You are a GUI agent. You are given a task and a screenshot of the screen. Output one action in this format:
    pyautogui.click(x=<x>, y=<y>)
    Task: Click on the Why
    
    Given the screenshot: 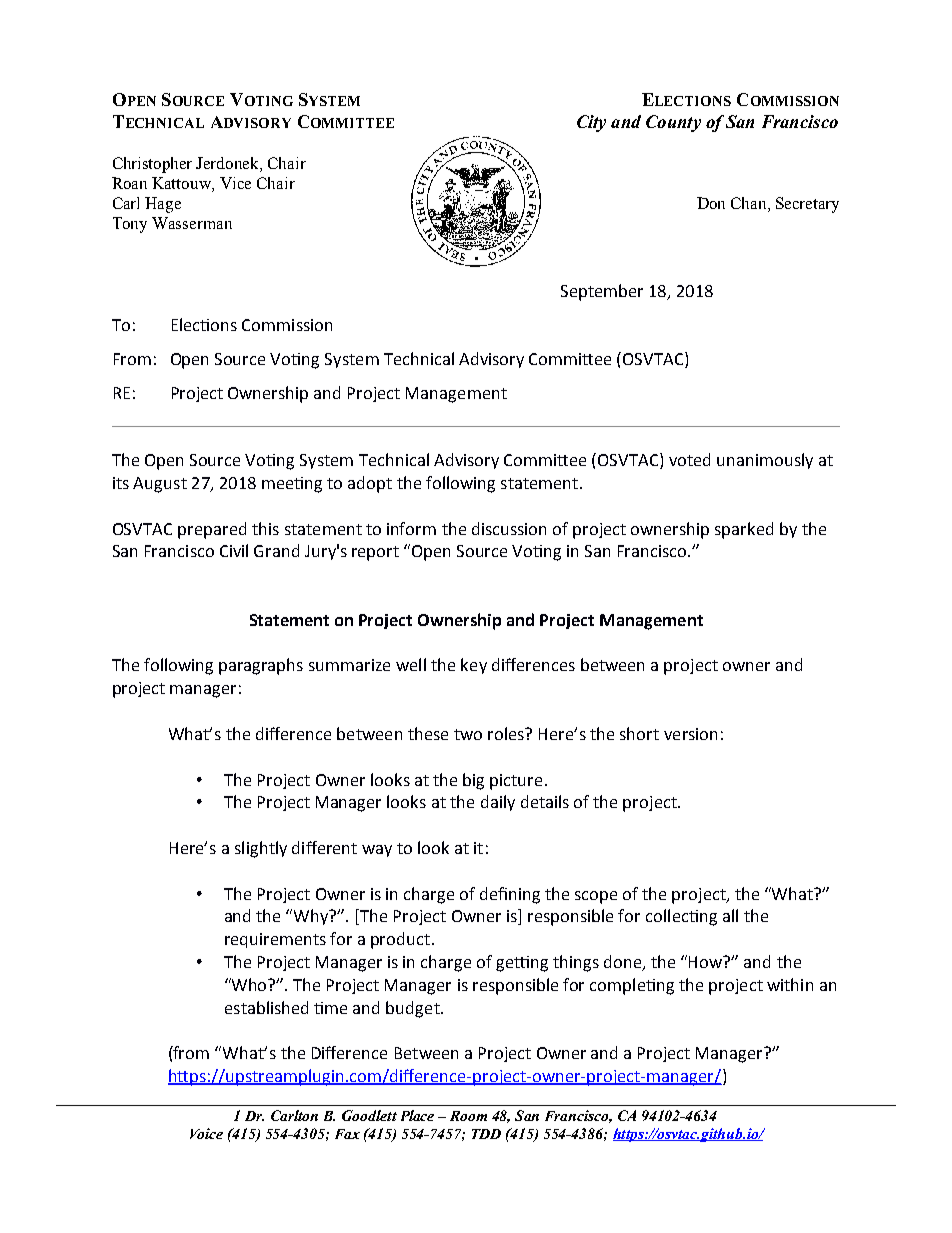 What is the action you would take?
    pyautogui.click(x=312, y=917)
